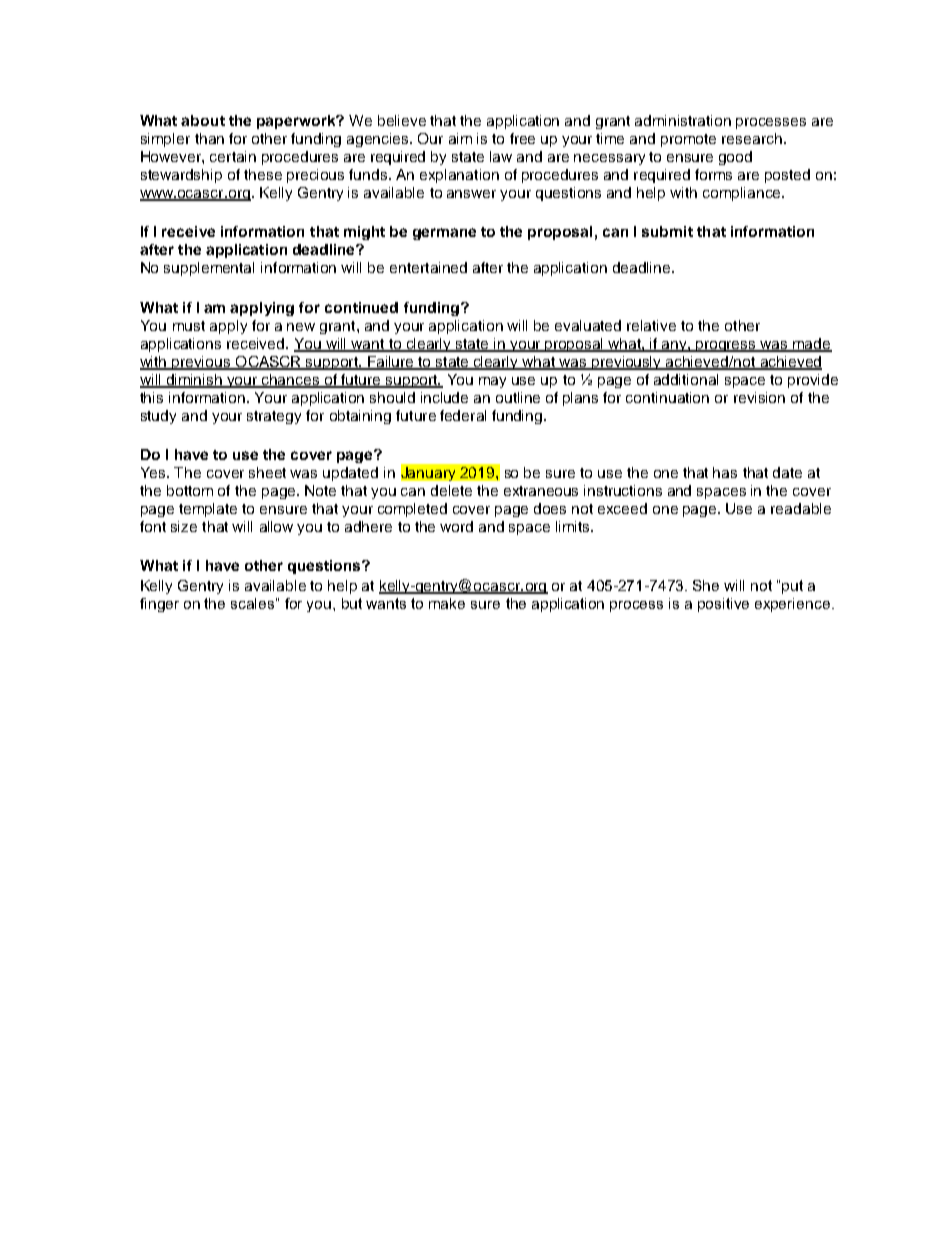 The image size is (952, 1233). I want to click on aim, so click(460, 138).
